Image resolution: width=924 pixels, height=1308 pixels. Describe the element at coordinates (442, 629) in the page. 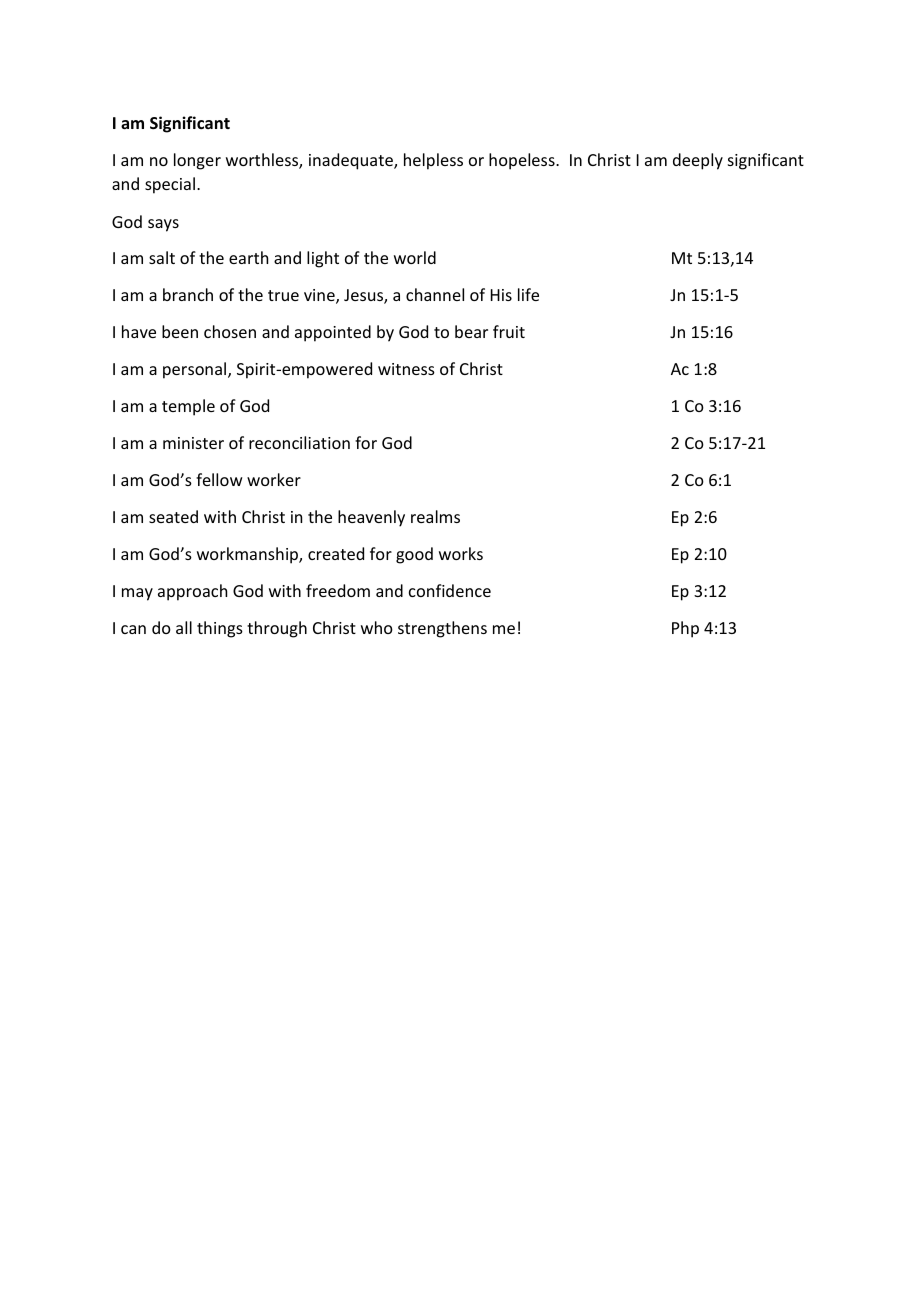

I see `strengthens` at that location.
